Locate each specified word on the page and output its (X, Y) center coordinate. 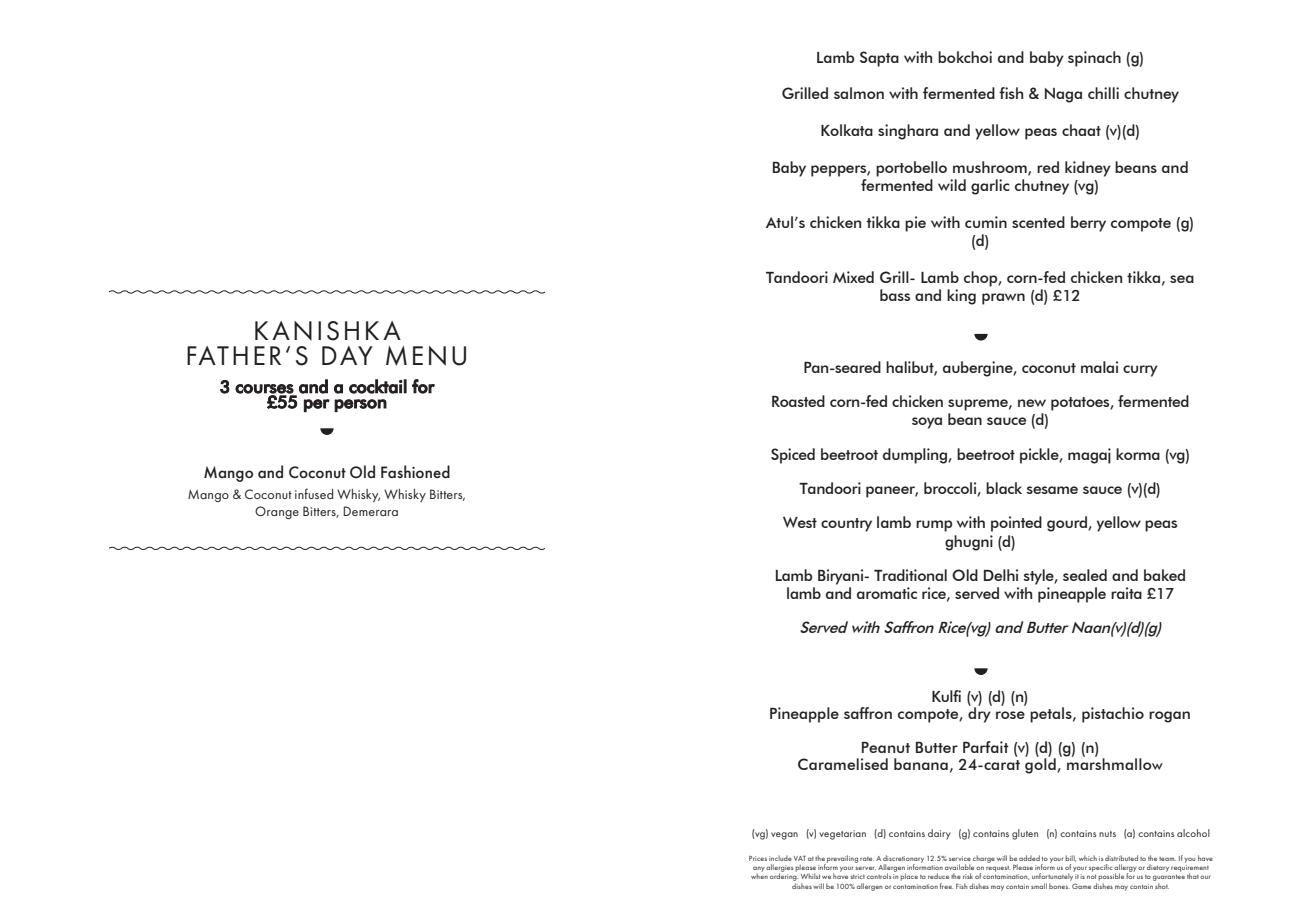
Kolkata (847, 130)
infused (314, 493)
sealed (1085, 575)
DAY (347, 355)
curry (1140, 371)
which (1088, 858)
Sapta (879, 59)
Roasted (798, 401)
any (759, 870)
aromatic (887, 593)
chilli (1103, 93)
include (780, 858)
